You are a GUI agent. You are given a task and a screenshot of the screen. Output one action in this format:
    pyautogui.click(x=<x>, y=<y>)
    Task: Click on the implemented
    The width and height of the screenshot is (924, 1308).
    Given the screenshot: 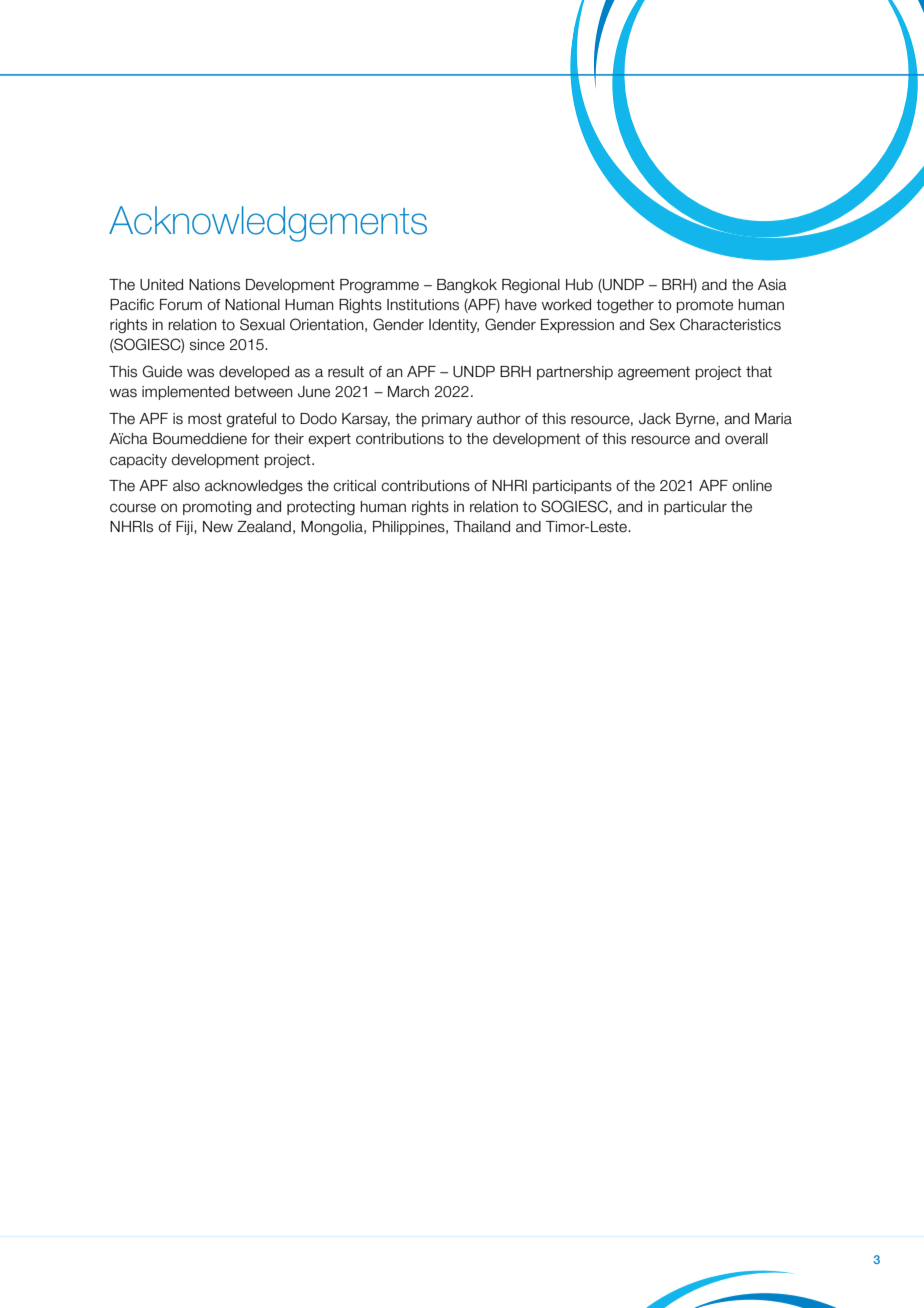 What is the action you would take?
    pyautogui.click(x=185, y=393)
